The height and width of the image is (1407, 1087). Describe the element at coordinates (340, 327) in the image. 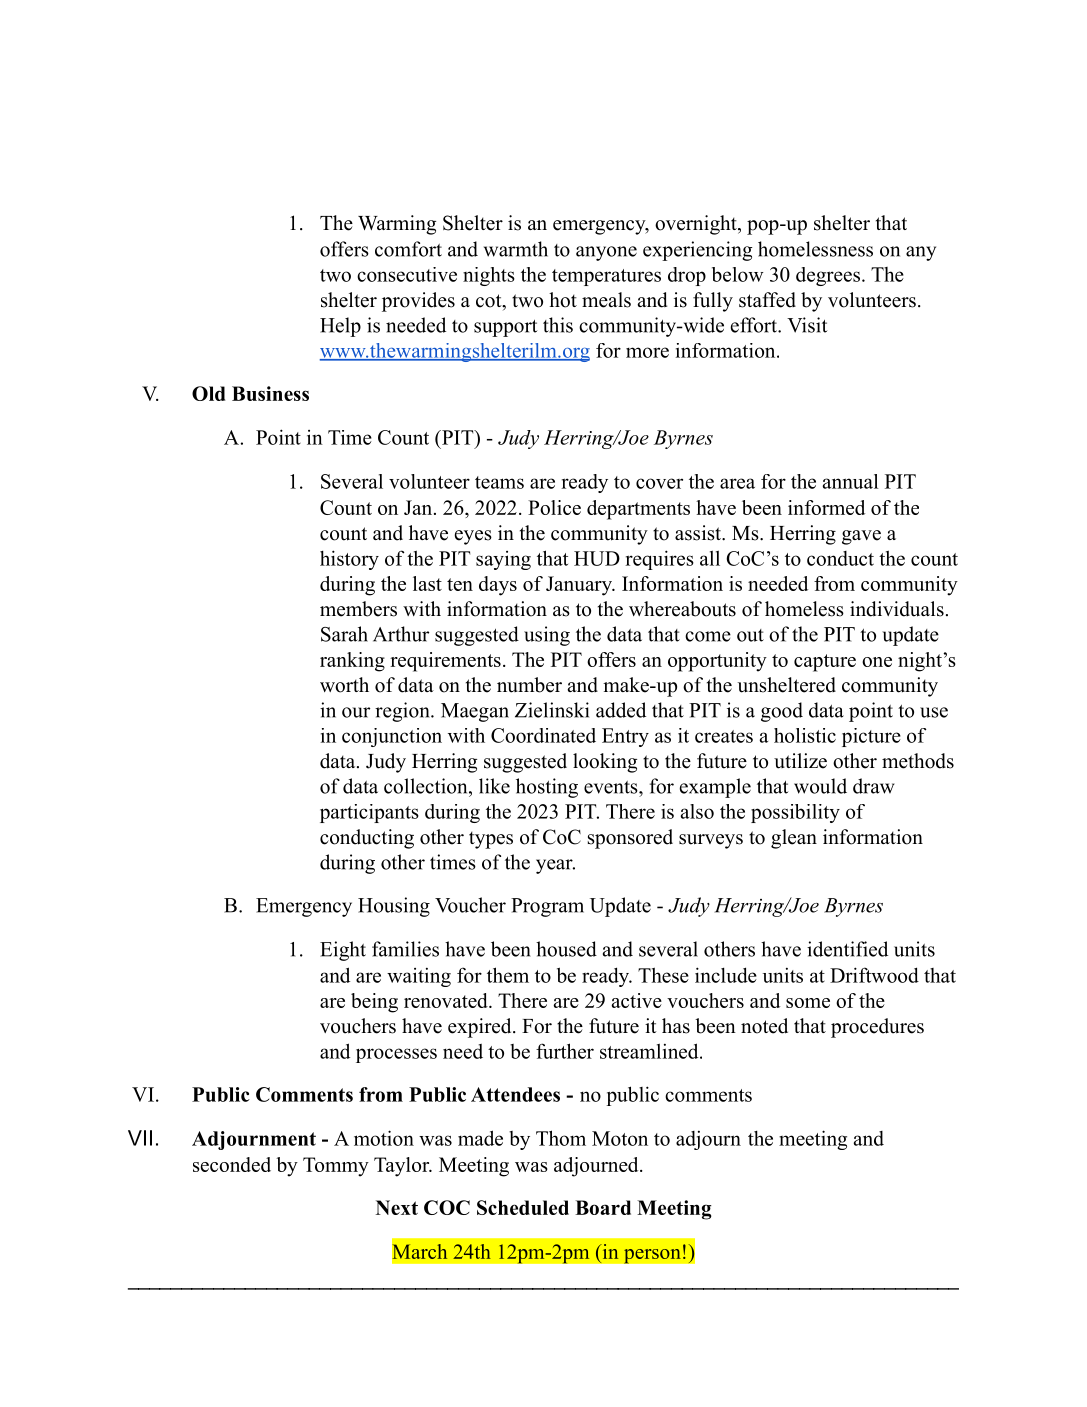

I see `Help` at that location.
